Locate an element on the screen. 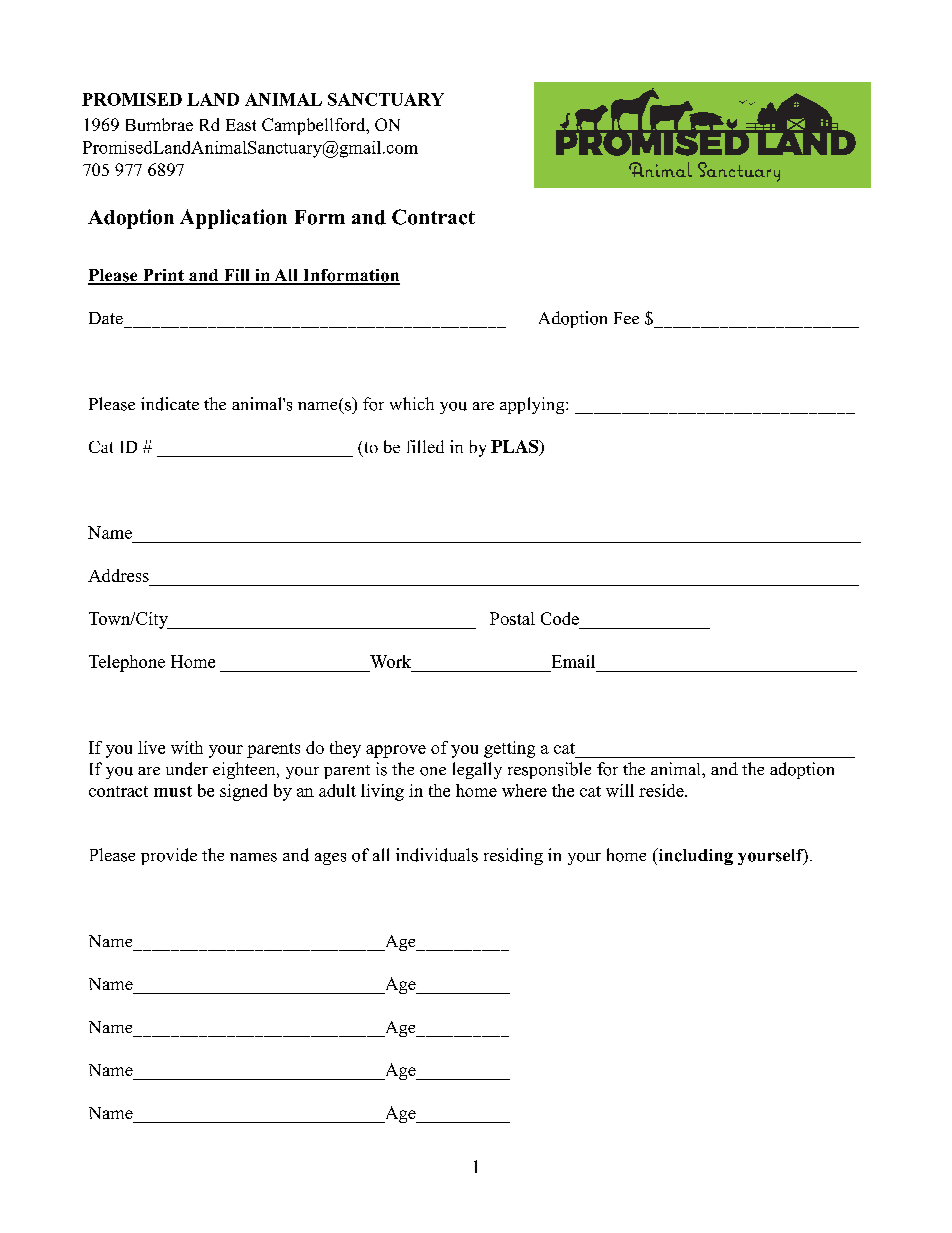 This screenshot has height=1233, width=952. Print is located at coordinates (163, 276).
